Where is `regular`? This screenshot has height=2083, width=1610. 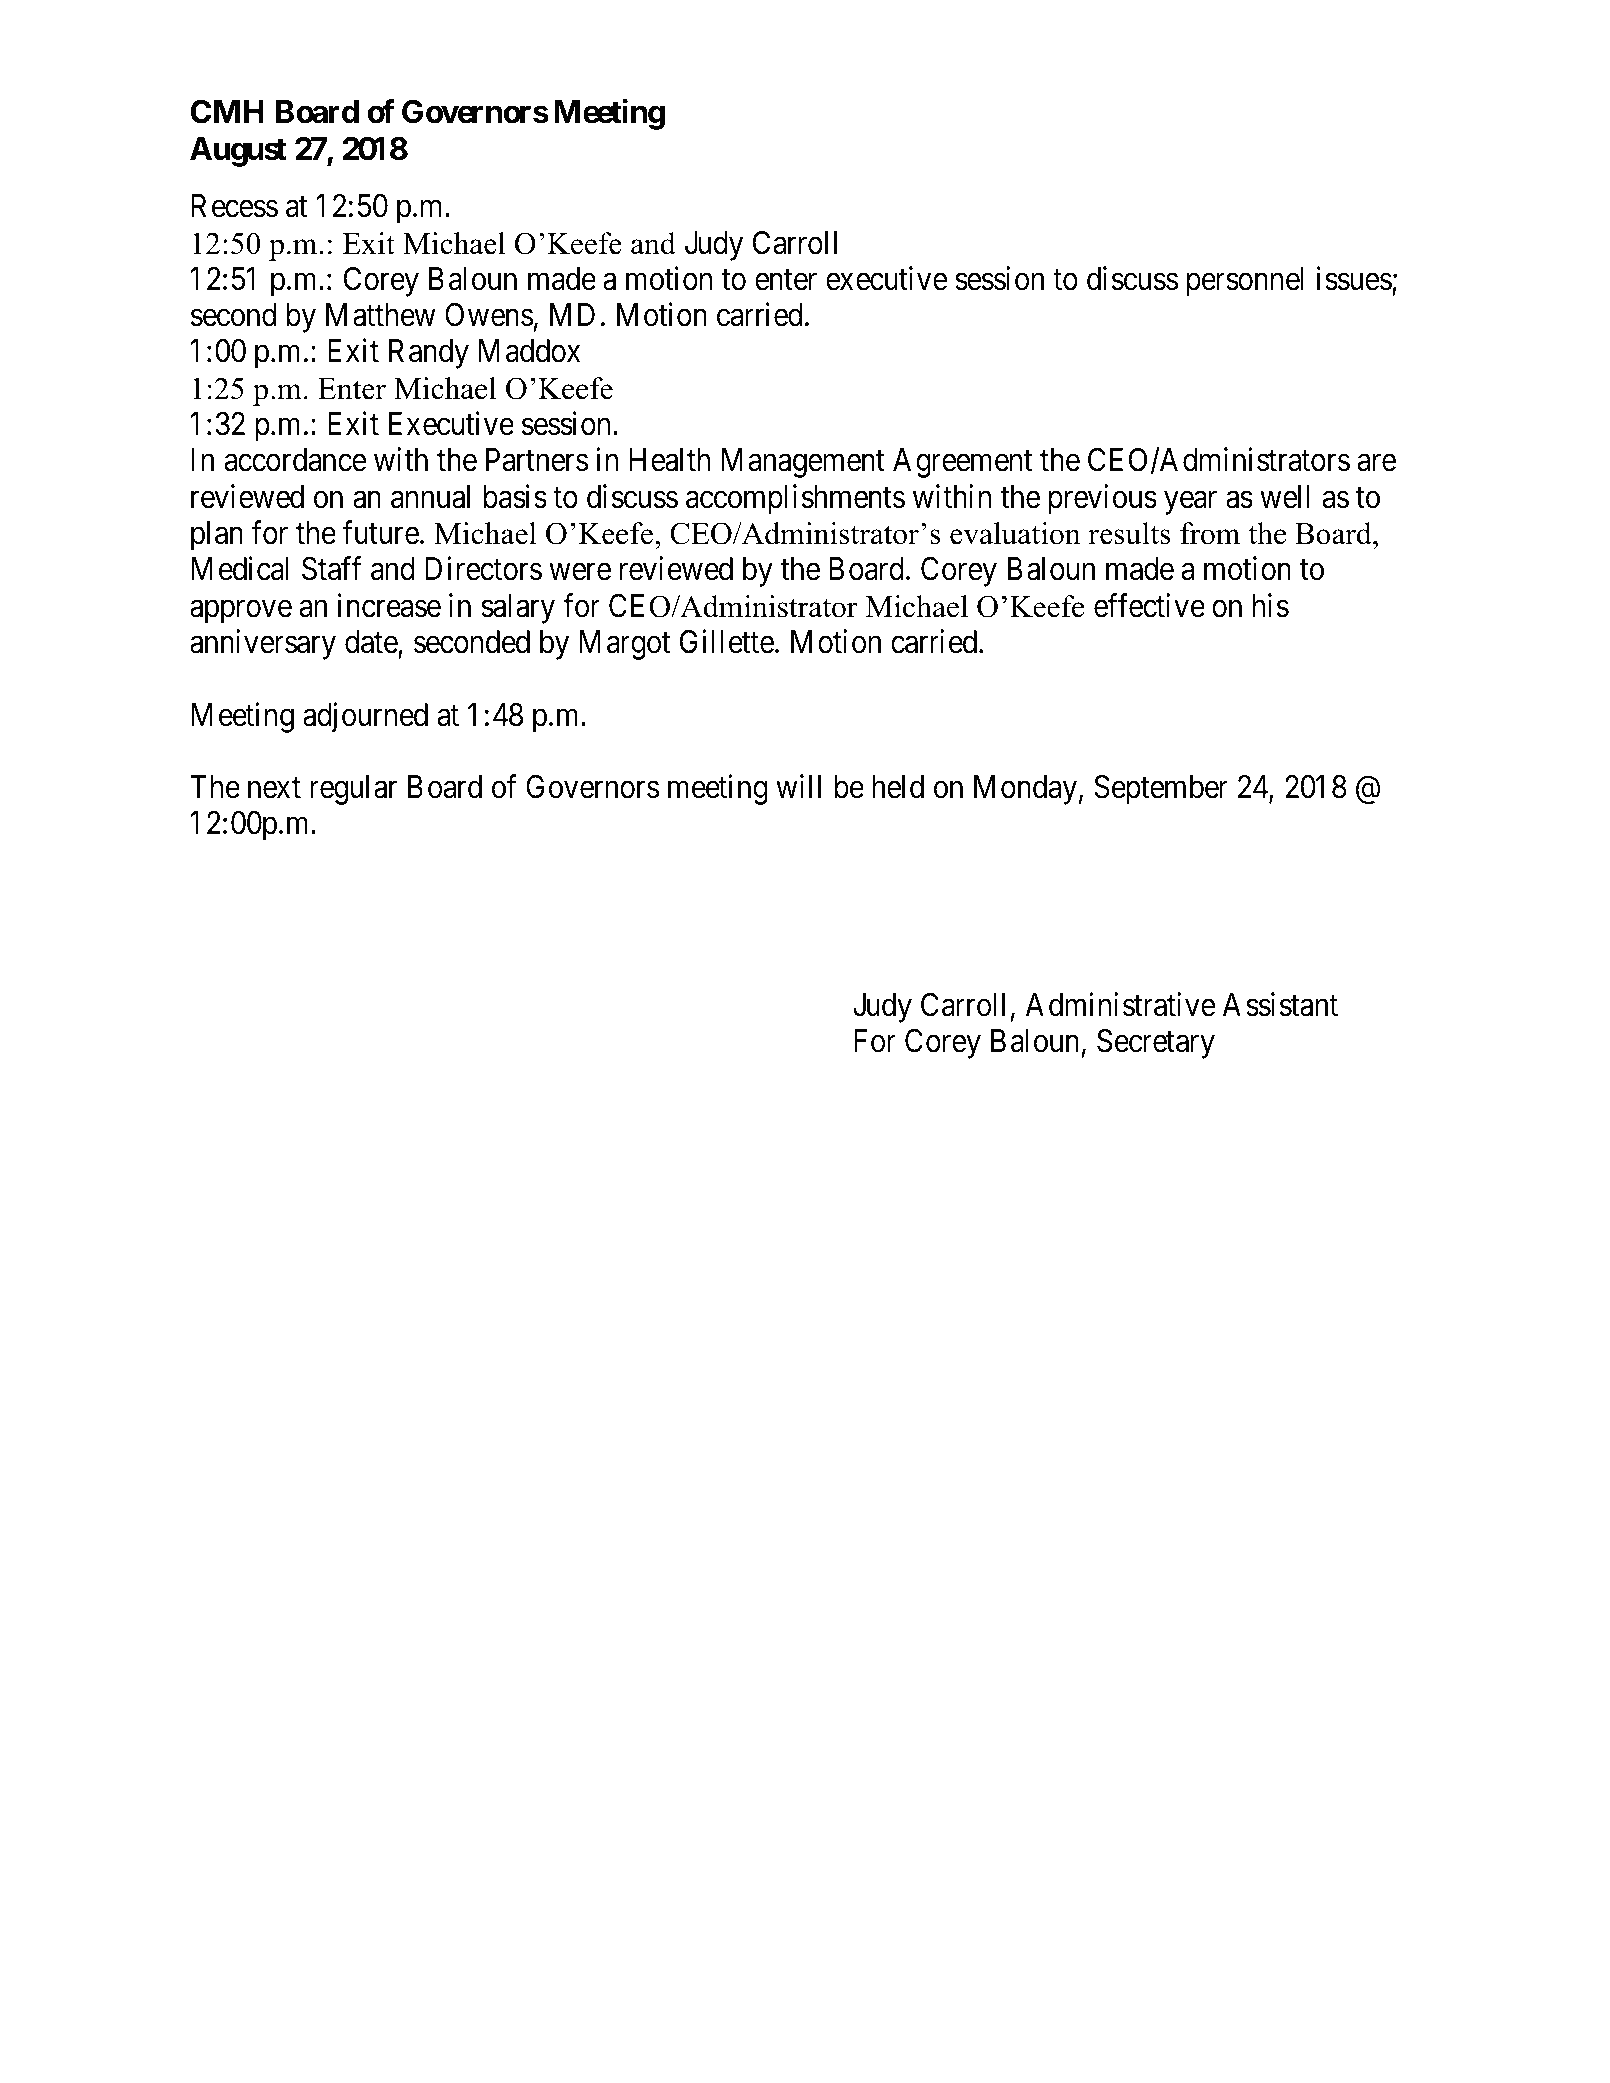
regular is located at coordinates (353, 790).
